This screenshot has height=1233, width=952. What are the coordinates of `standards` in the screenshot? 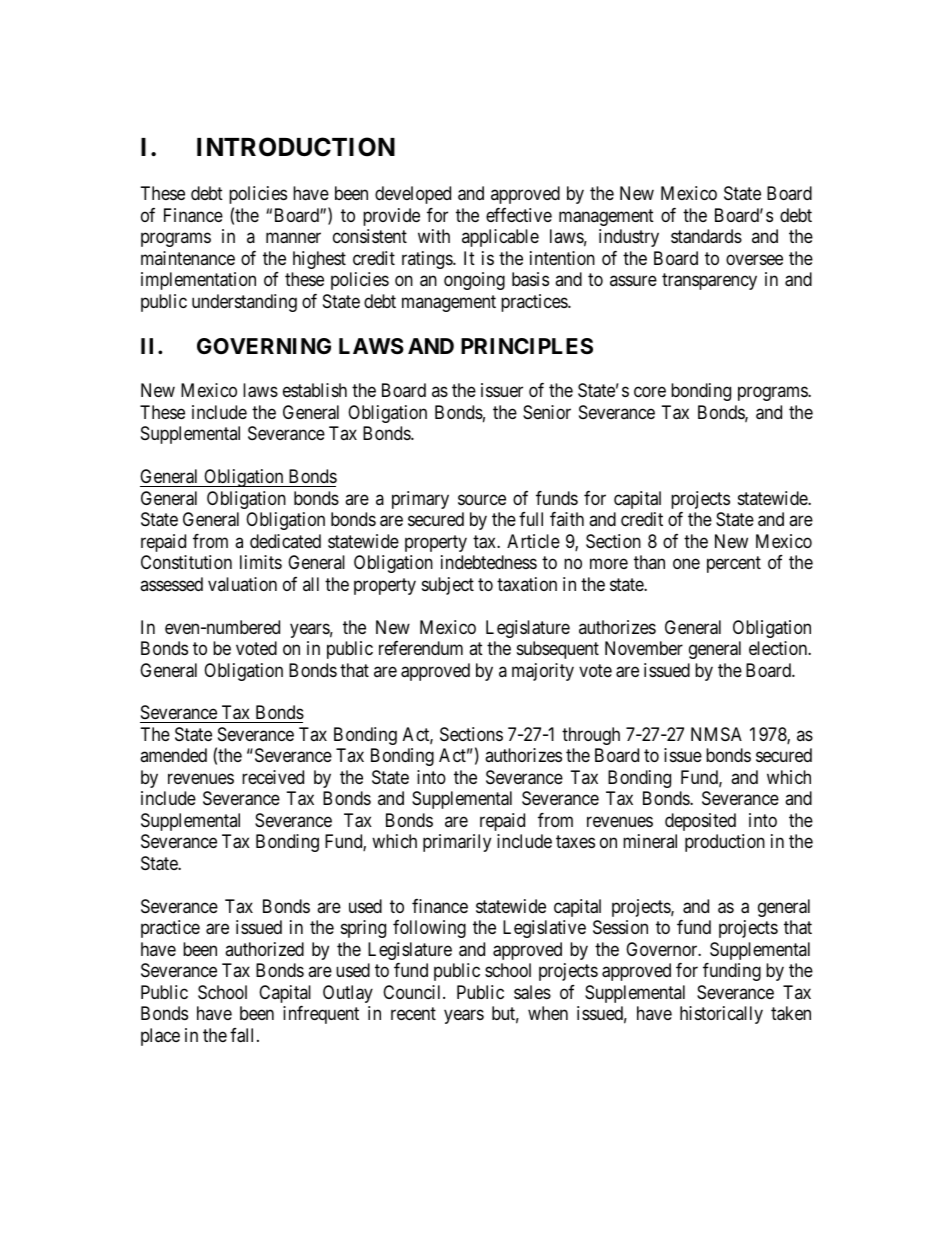 It's located at (706, 236).
